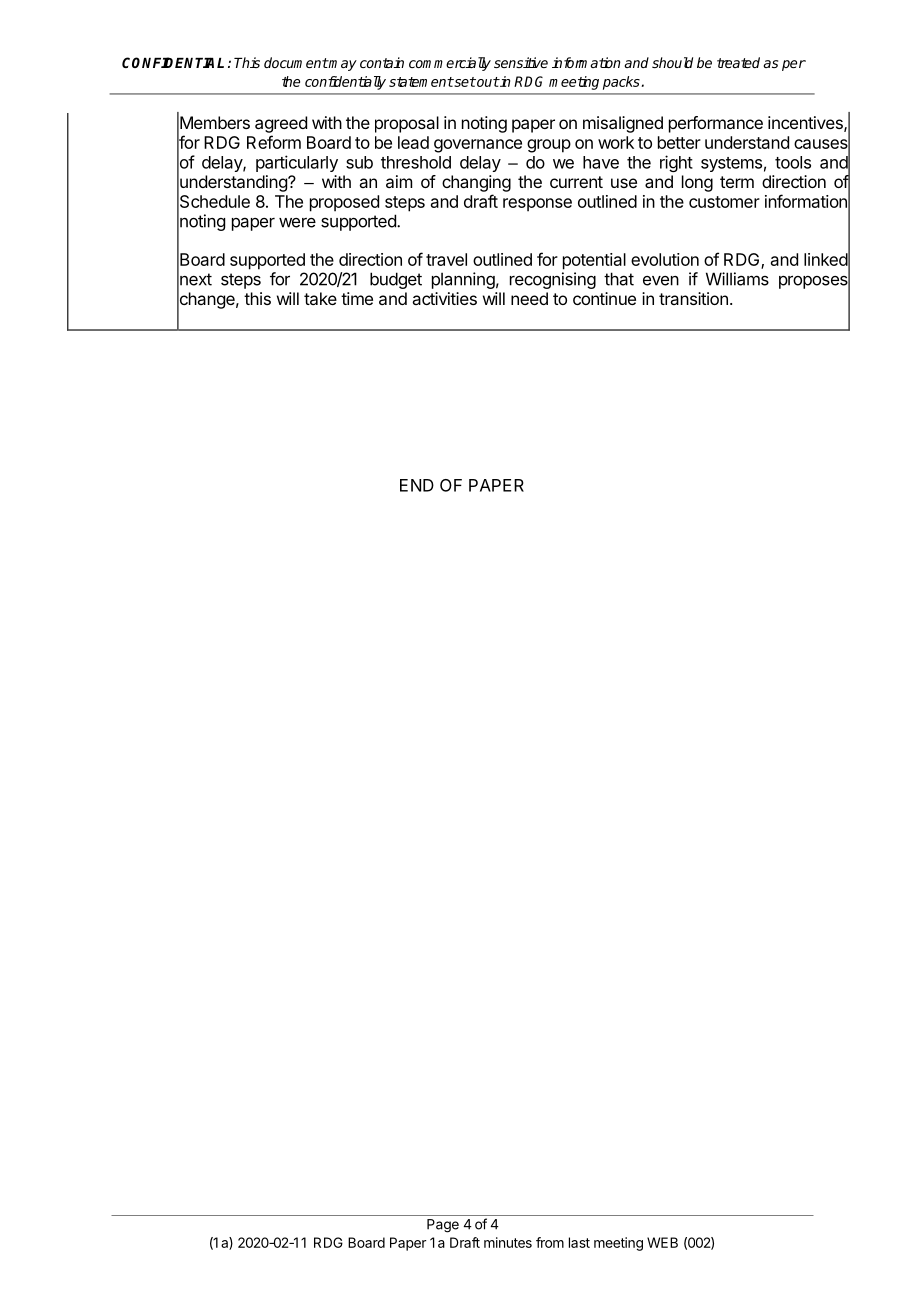 The width and height of the screenshot is (924, 1308). I want to click on transition, so click(693, 298).
